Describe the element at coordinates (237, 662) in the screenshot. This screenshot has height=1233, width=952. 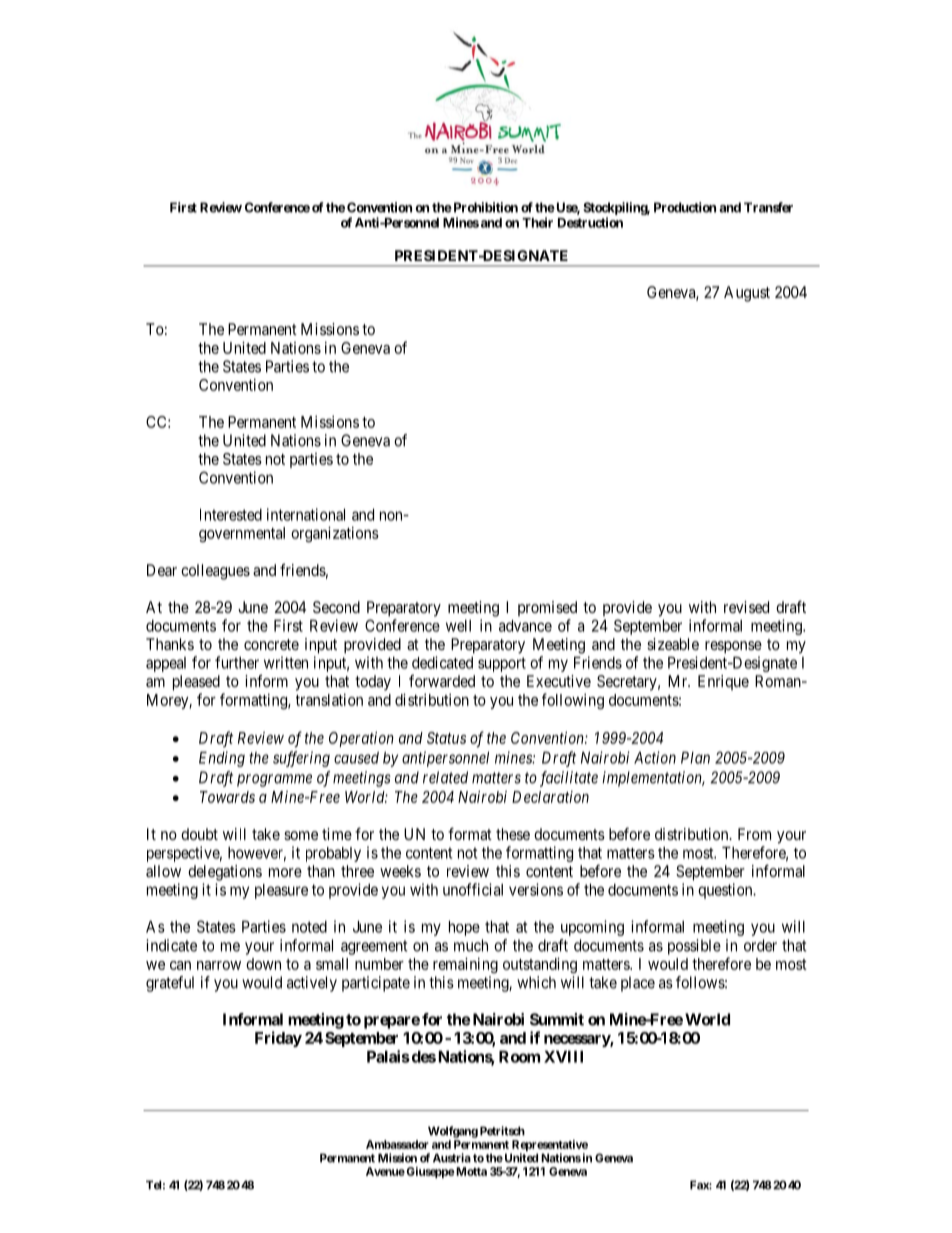
I see `further` at that location.
